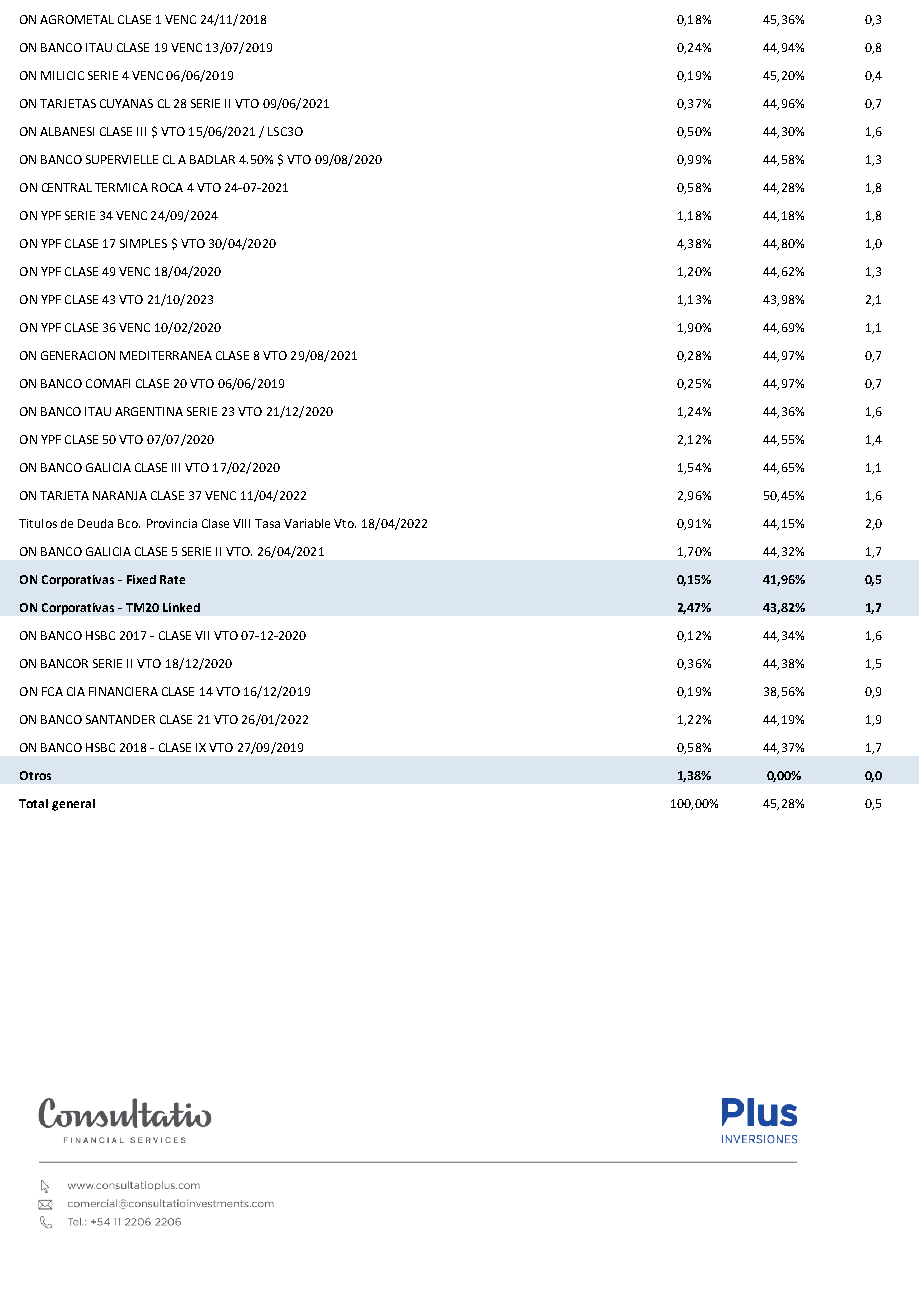  Describe the element at coordinates (120, 719) in the document. I see `SANTANDER` at that location.
